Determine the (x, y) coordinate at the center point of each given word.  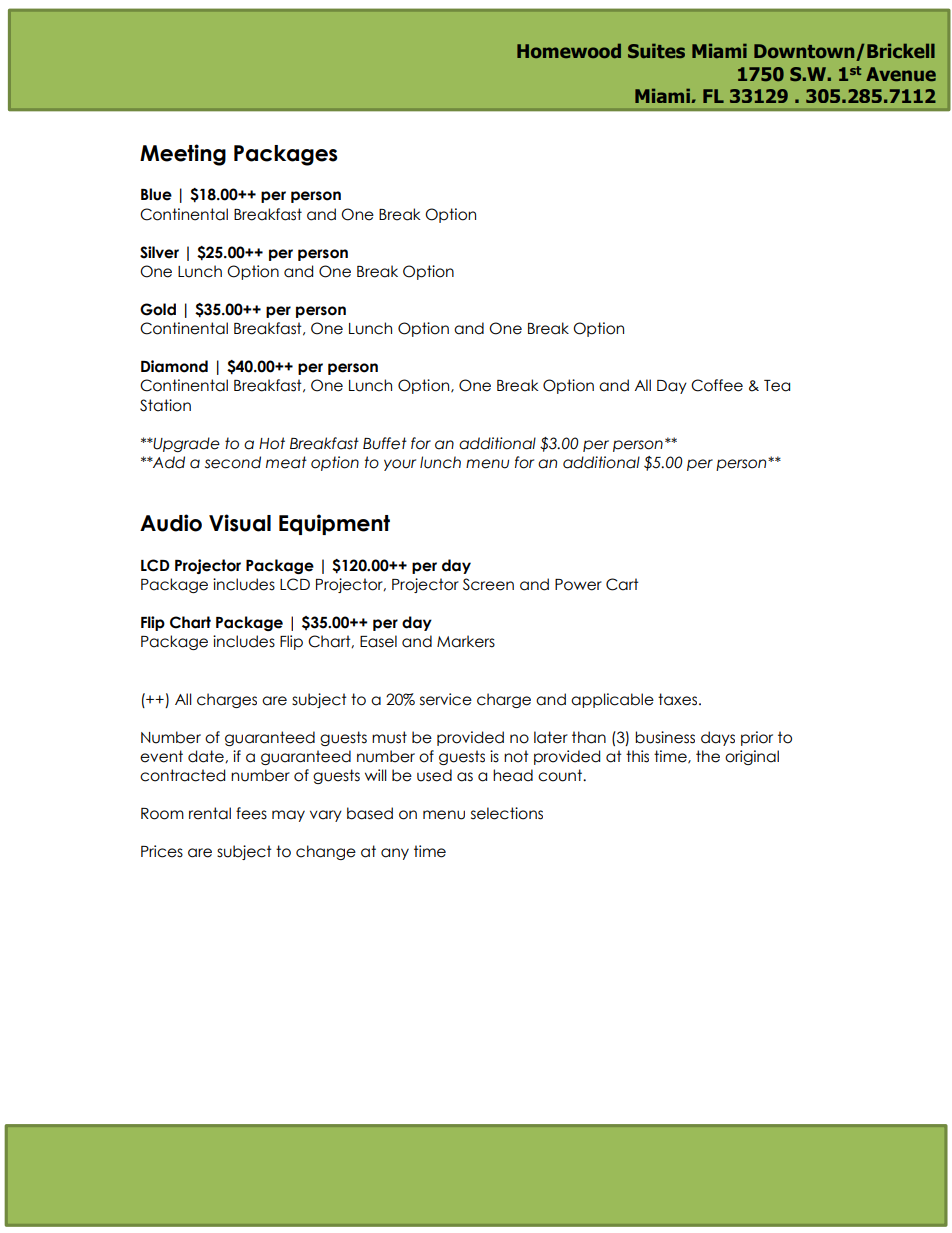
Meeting (183, 155)
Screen (488, 584)
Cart (622, 584)
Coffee (717, 385)
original (752, 757)
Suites (656, 51)
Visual (240, 523)
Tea (777, 386)
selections (507, 813)
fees (251, 813)
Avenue (901, 74)
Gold (158, 309)
